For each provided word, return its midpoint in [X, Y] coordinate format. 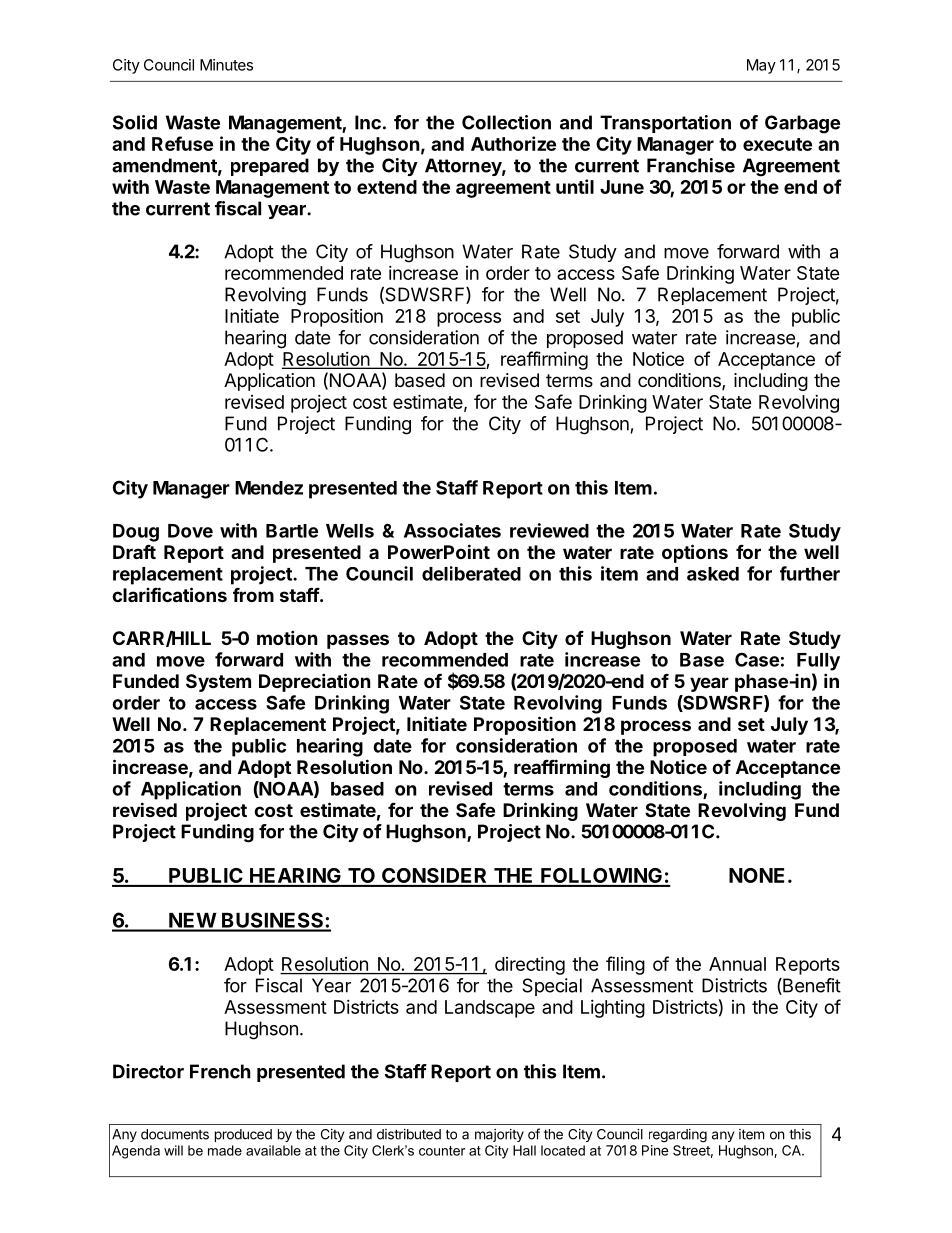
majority [499, 1135]
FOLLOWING [601, 877]
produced [243, 1135]
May [761, 66]
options [695, 553]
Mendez [269, 488]
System [218, 683]
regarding [678, 1136]
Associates [452, 530]
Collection [506, 122]
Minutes [226, 65]
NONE [756, 875]
